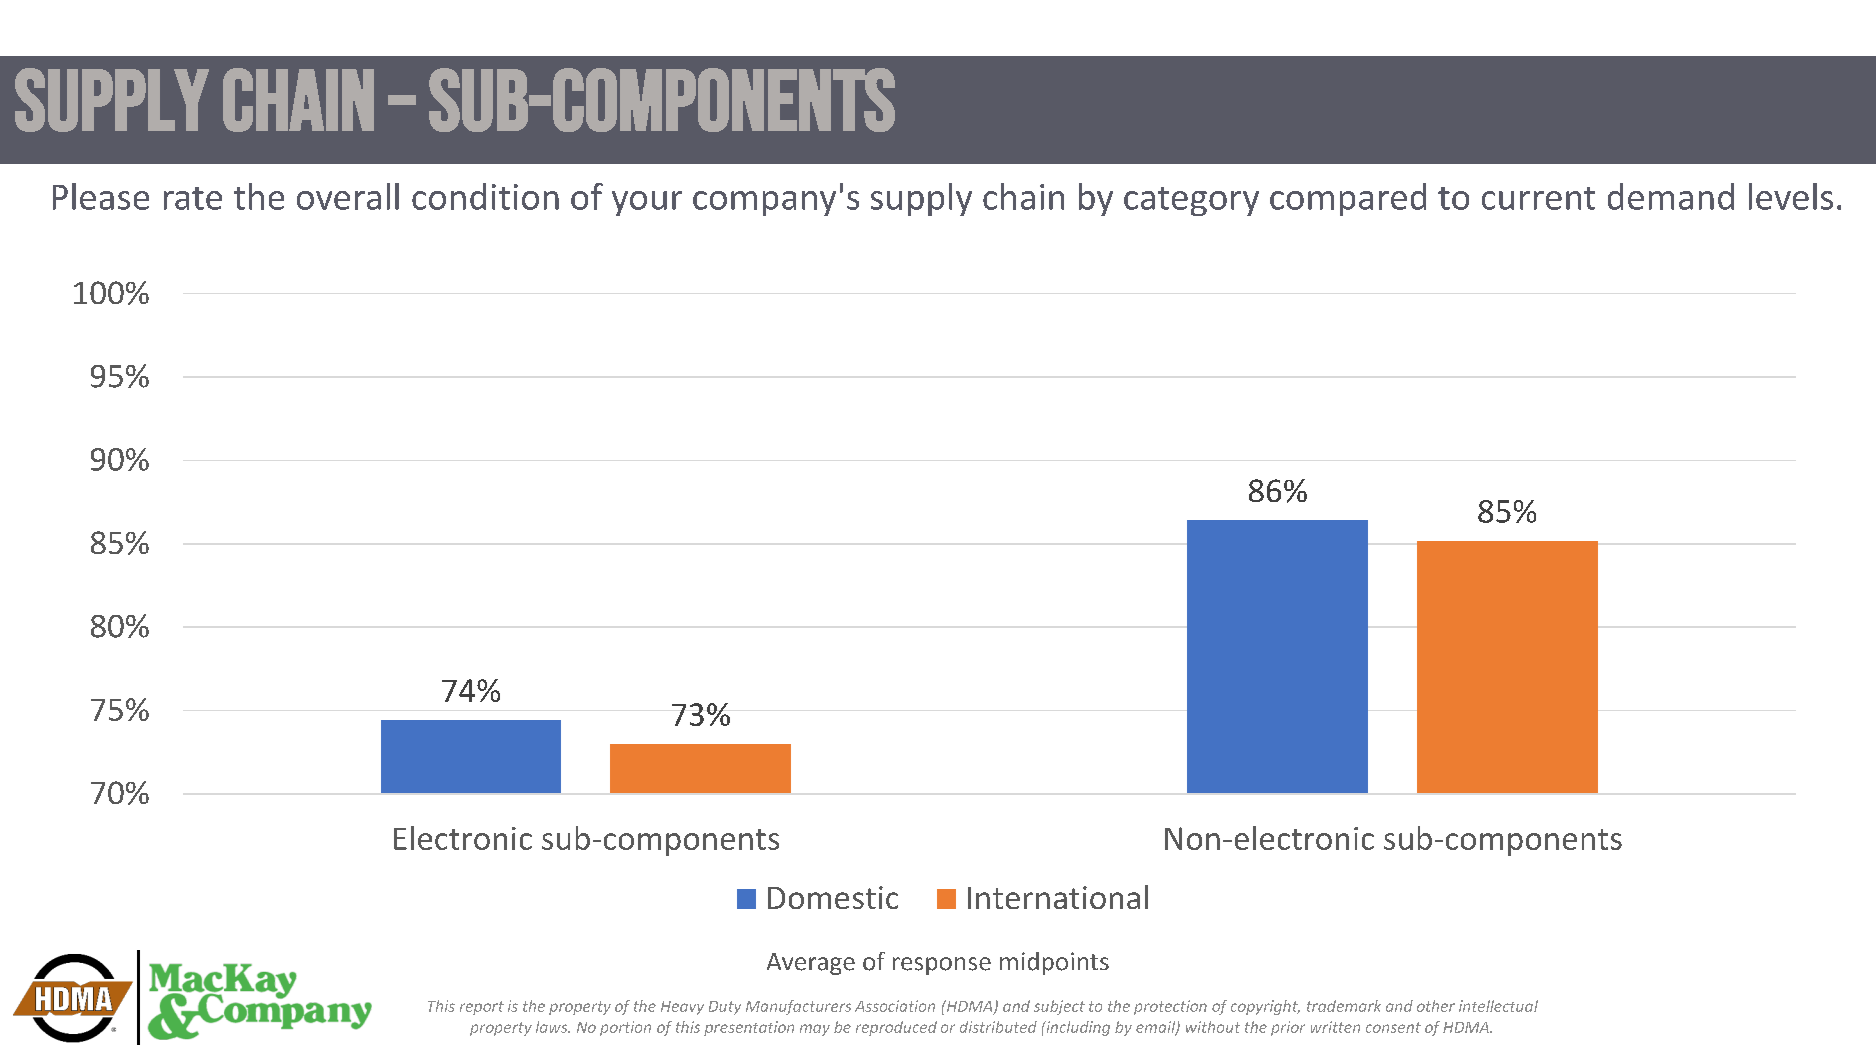 The image size is (1876, 1055). What do you see at coordinates (1054, 963) in the screenshot?
I see `midpoints` at bounding box center [1054, 963].
